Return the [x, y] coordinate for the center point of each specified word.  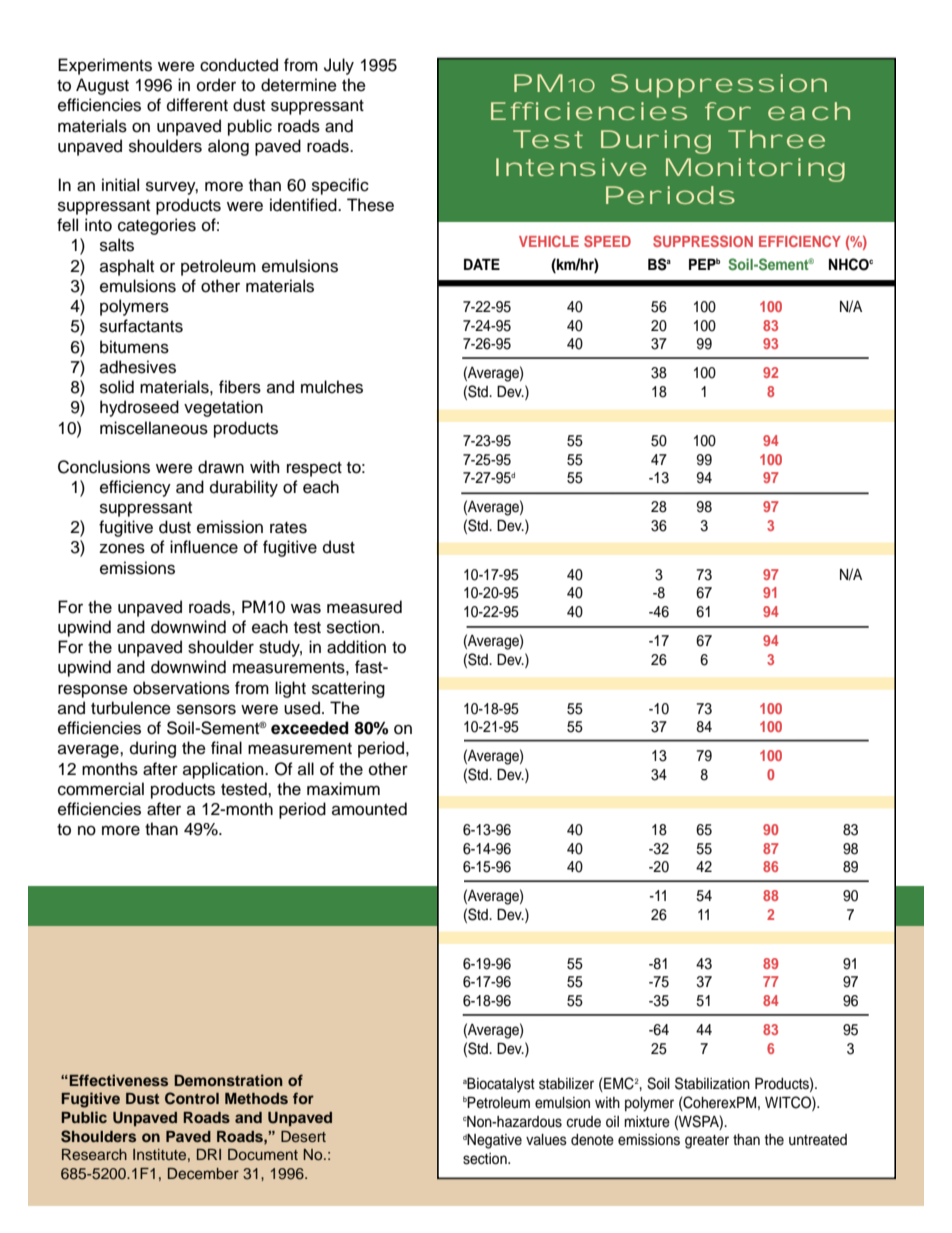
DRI [209, 1154]
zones [122, 548]
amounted [369, 809]
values [546, 1140]
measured [364, 607]
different [197, 105]
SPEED [607, 241]
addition [356, 647]
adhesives [138, 367]
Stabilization [712, 1083]
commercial [101, 789]
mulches [332, 387]
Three [776, 139]
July [339, 66]
